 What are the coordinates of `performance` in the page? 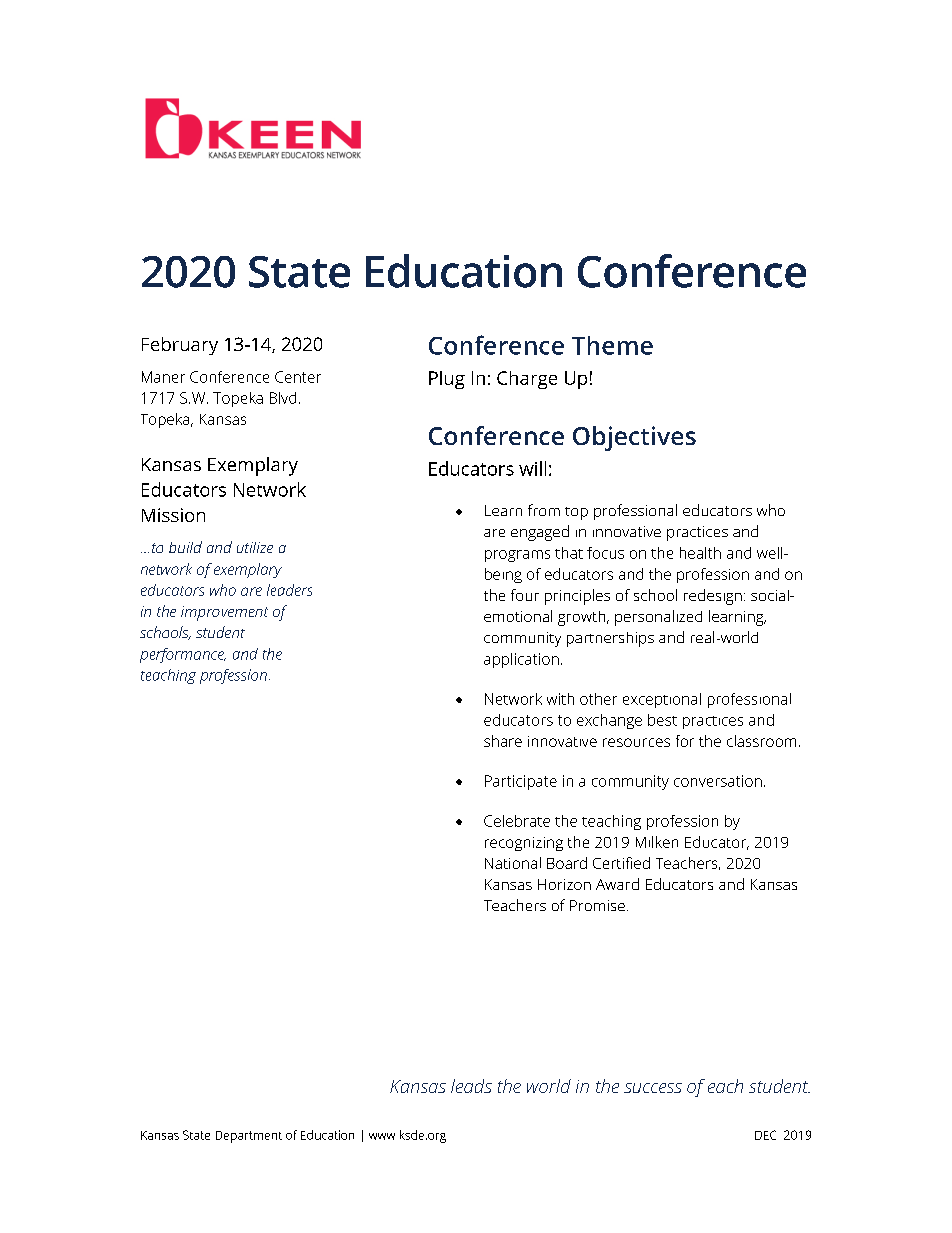 It's located at (183, 655).
